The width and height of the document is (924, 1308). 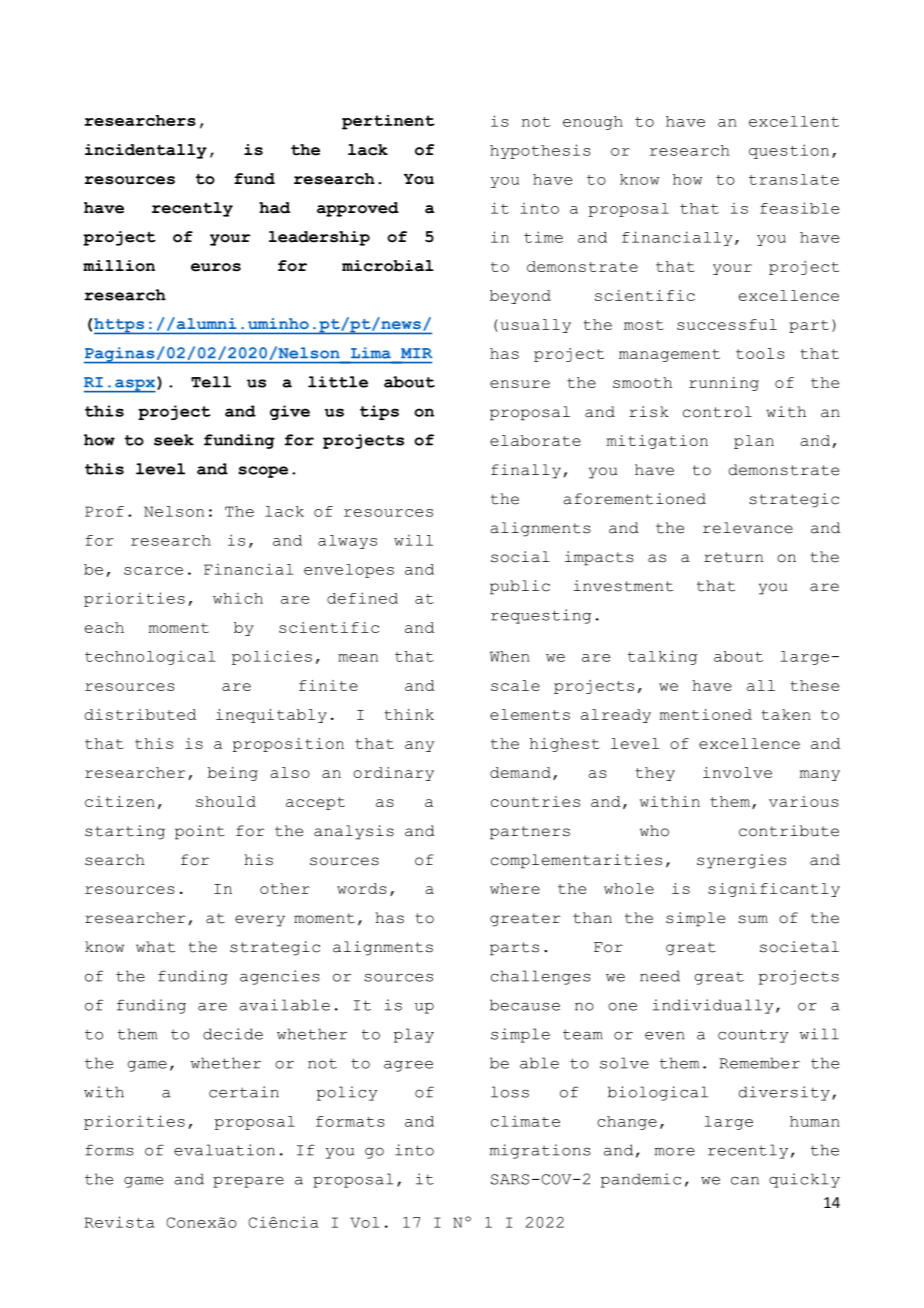 What do you see at coordinates (520, 384) in the document?
I see `ensure` at bounding box center [520, 384].
